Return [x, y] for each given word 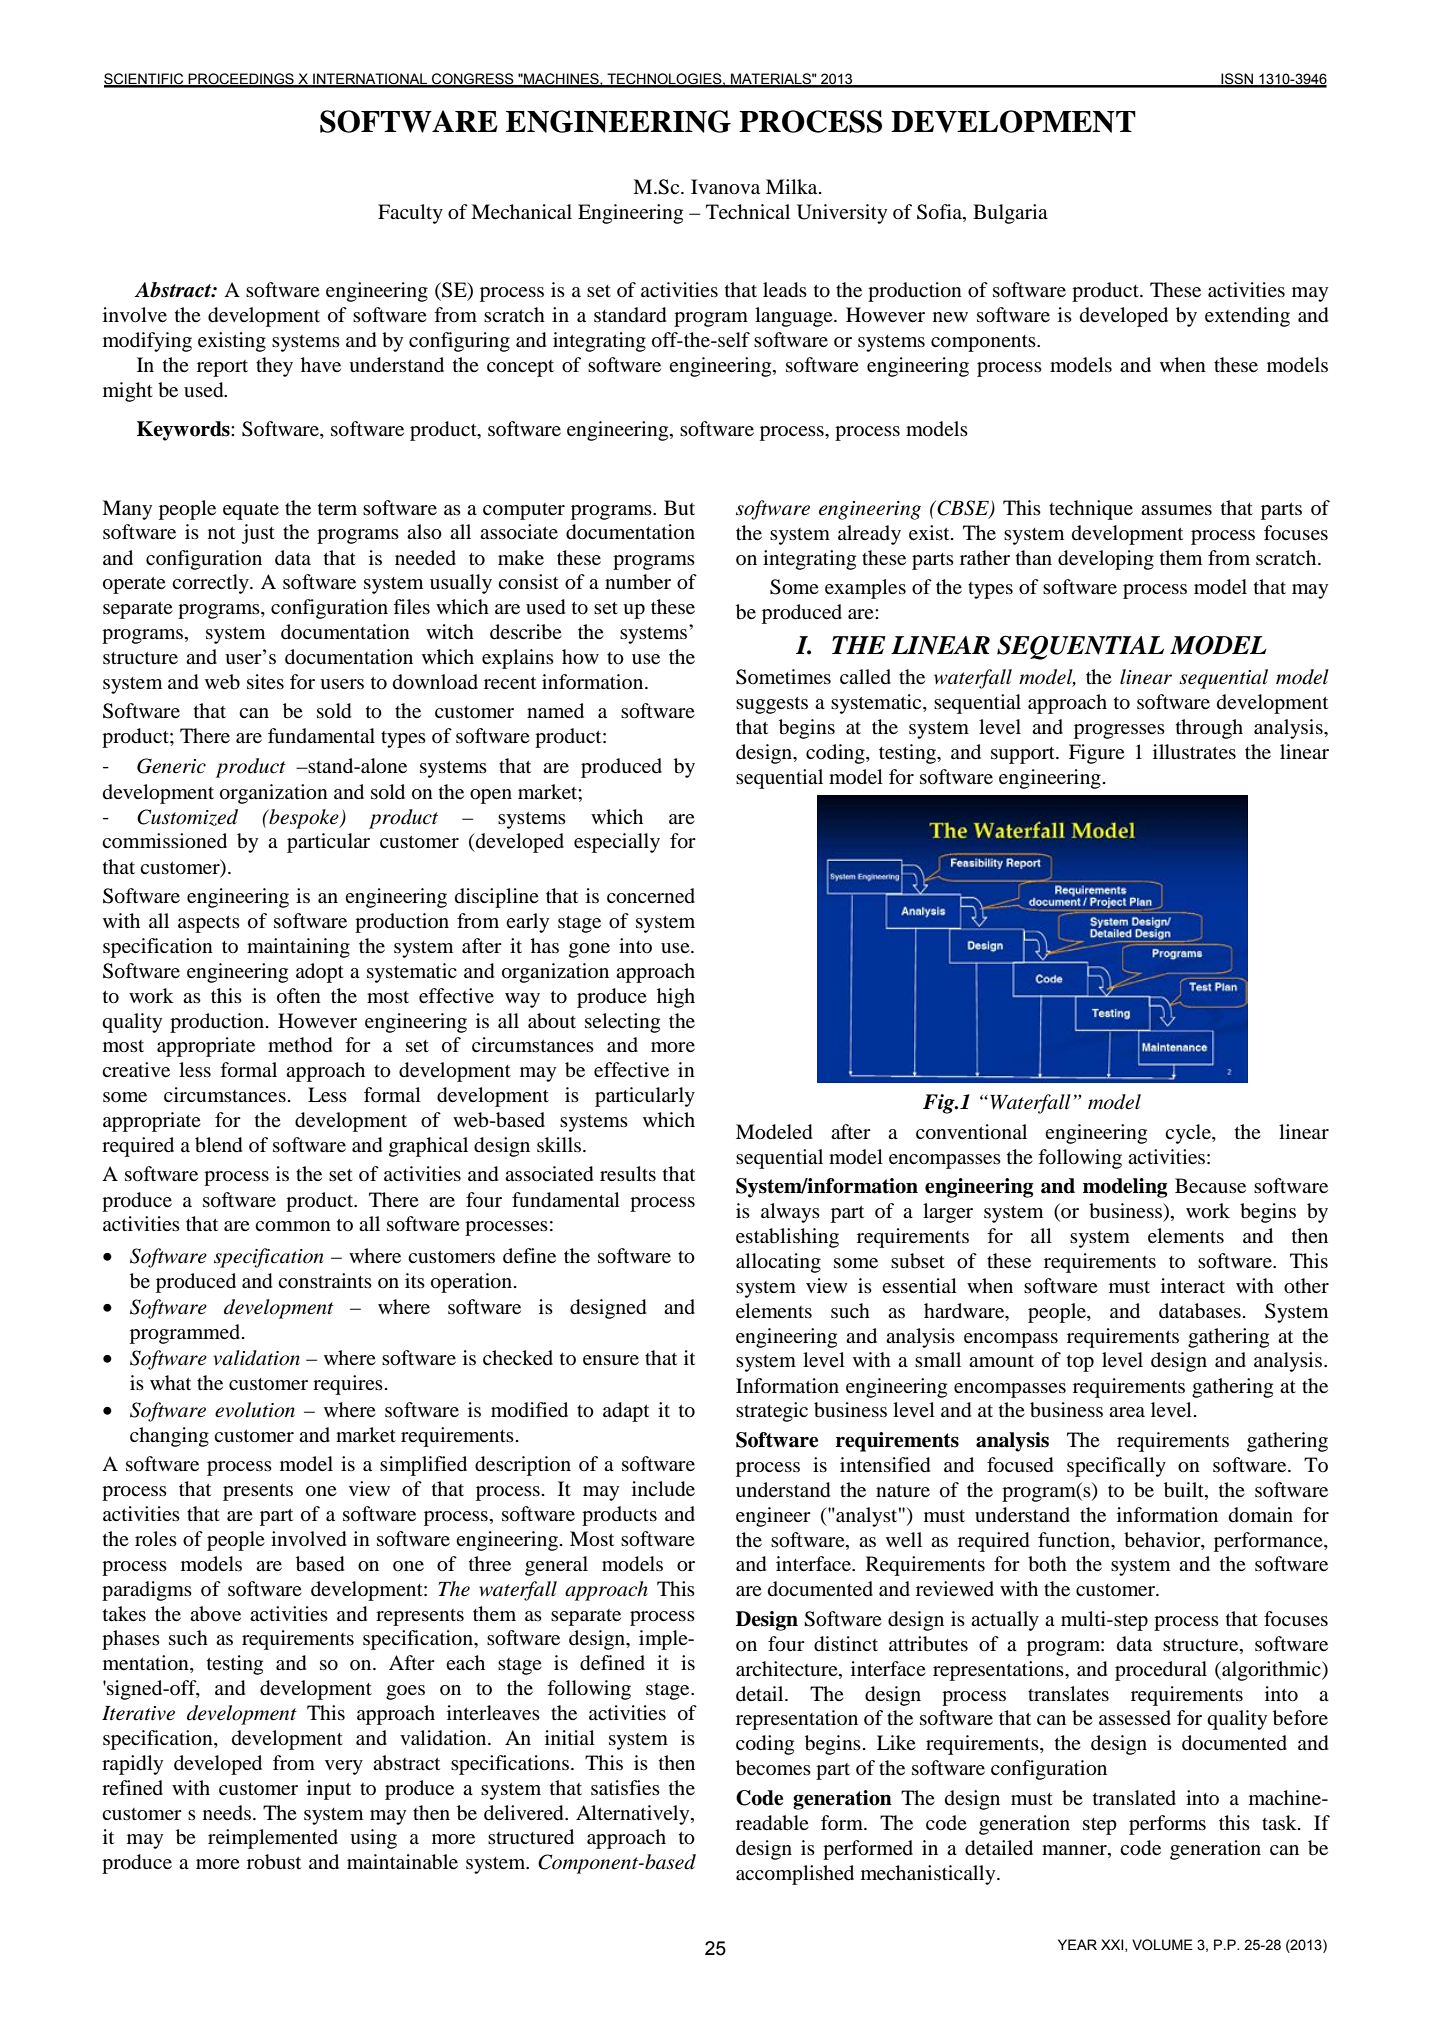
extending [1247, 317]
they [274, 367]
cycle [1189, 1134]
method [300, 1045]
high [676, 998]
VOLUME [1162, 1945]
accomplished [795, 1875]
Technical [748, 211]
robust [274, 1862]
